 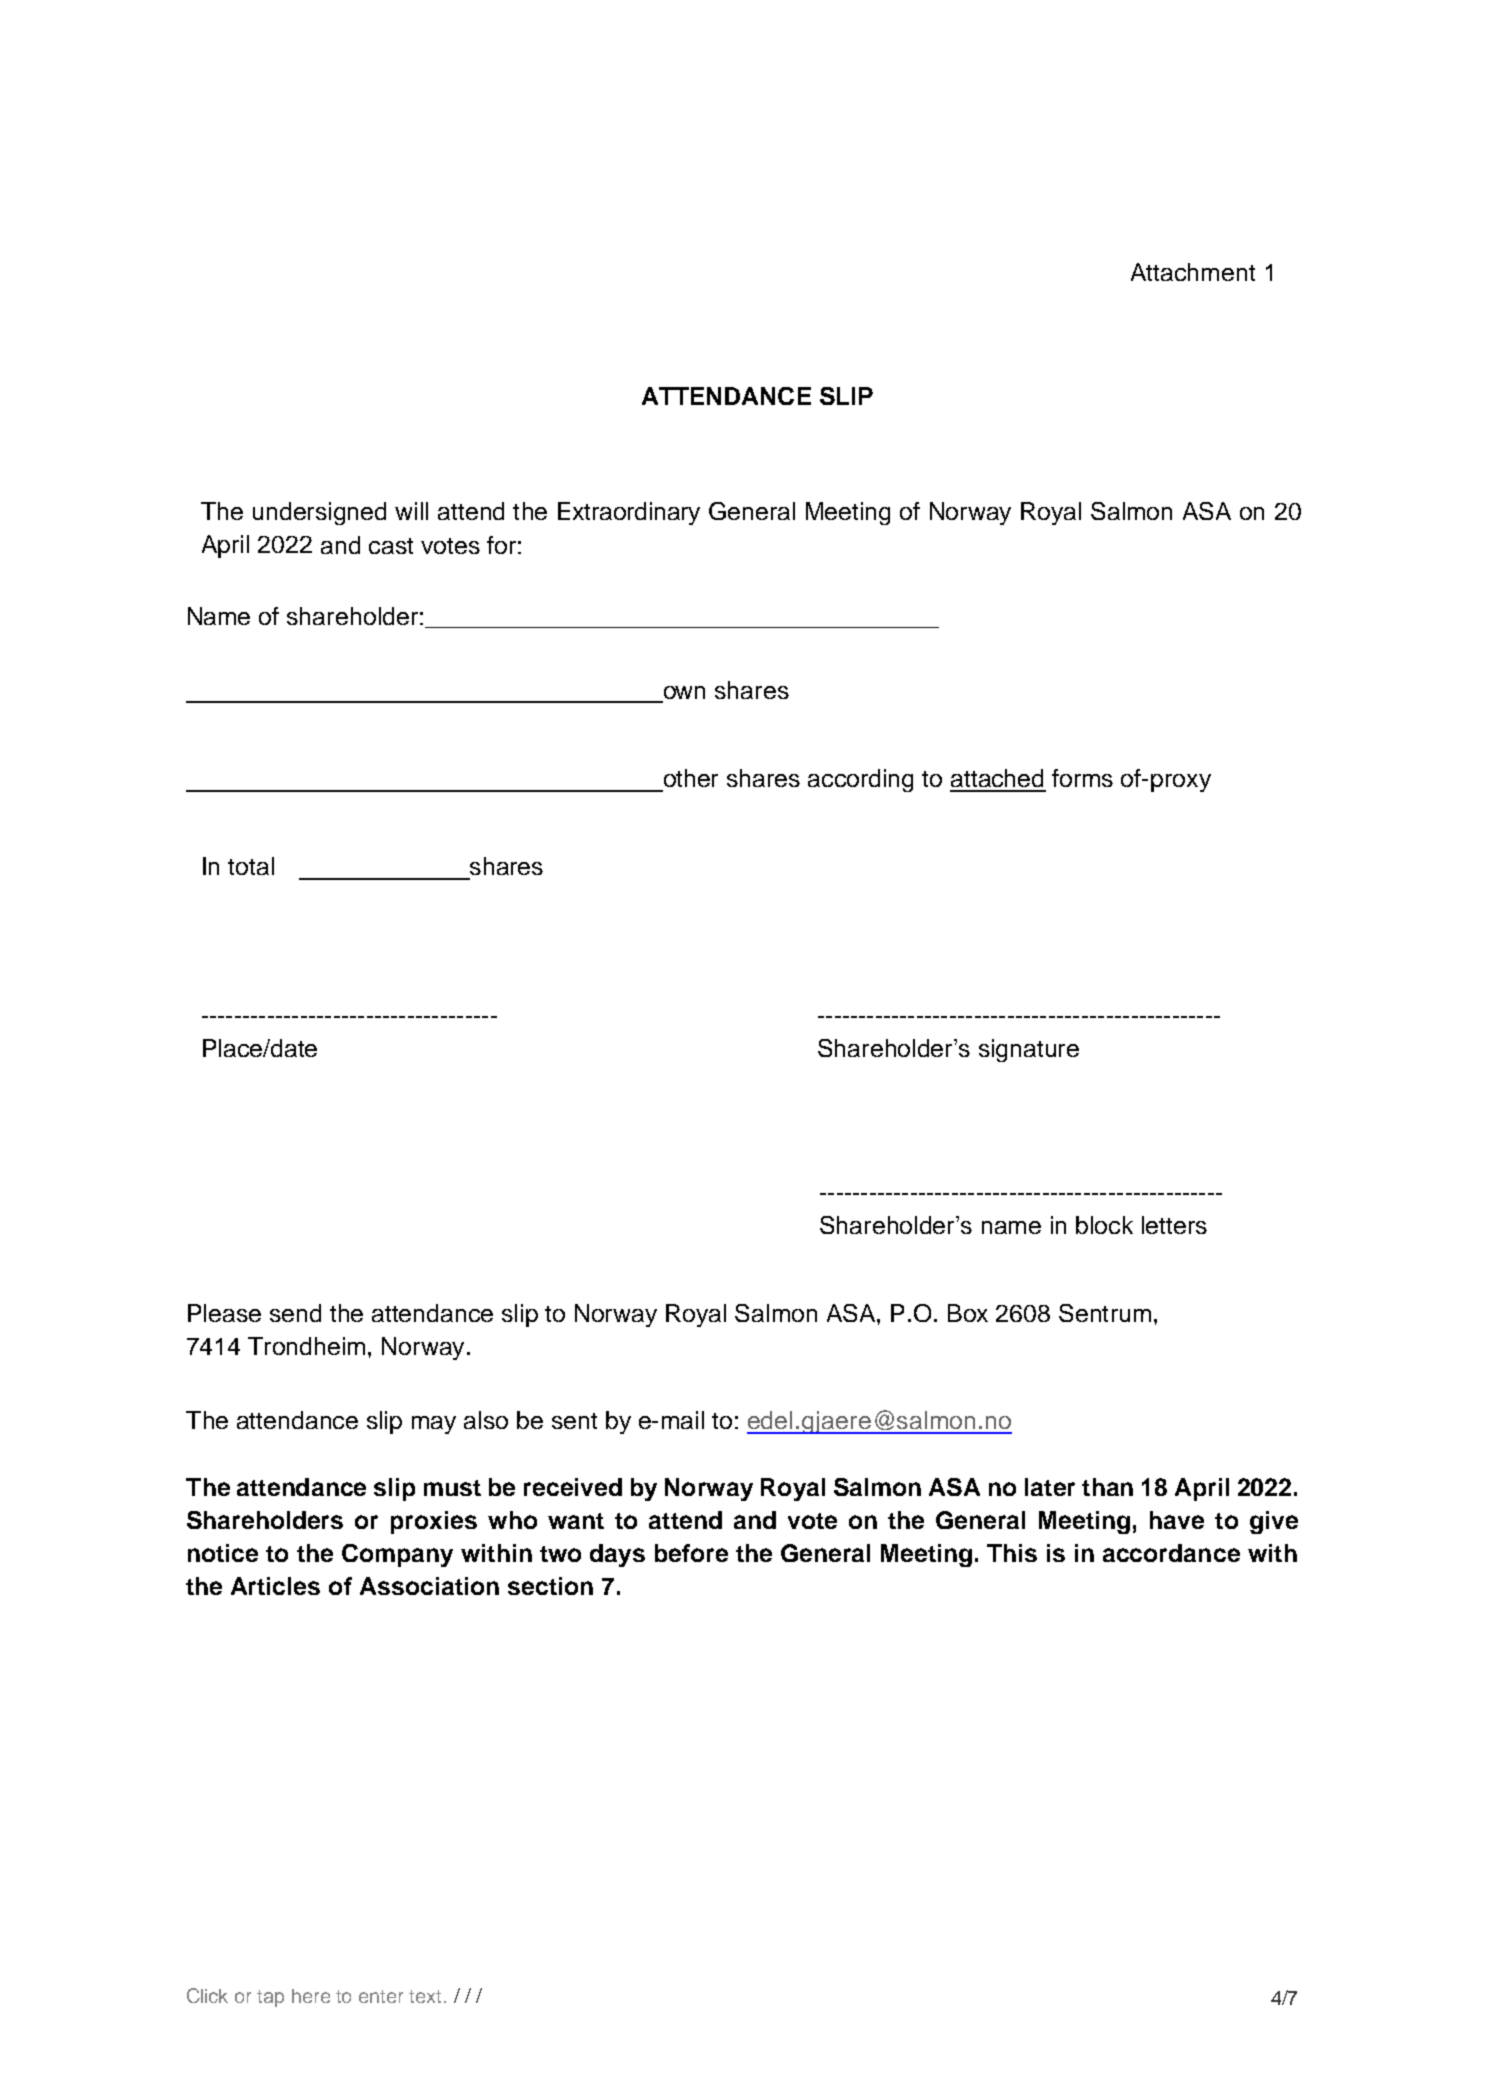 I want to click on cast, so click(x=391, y=546).
